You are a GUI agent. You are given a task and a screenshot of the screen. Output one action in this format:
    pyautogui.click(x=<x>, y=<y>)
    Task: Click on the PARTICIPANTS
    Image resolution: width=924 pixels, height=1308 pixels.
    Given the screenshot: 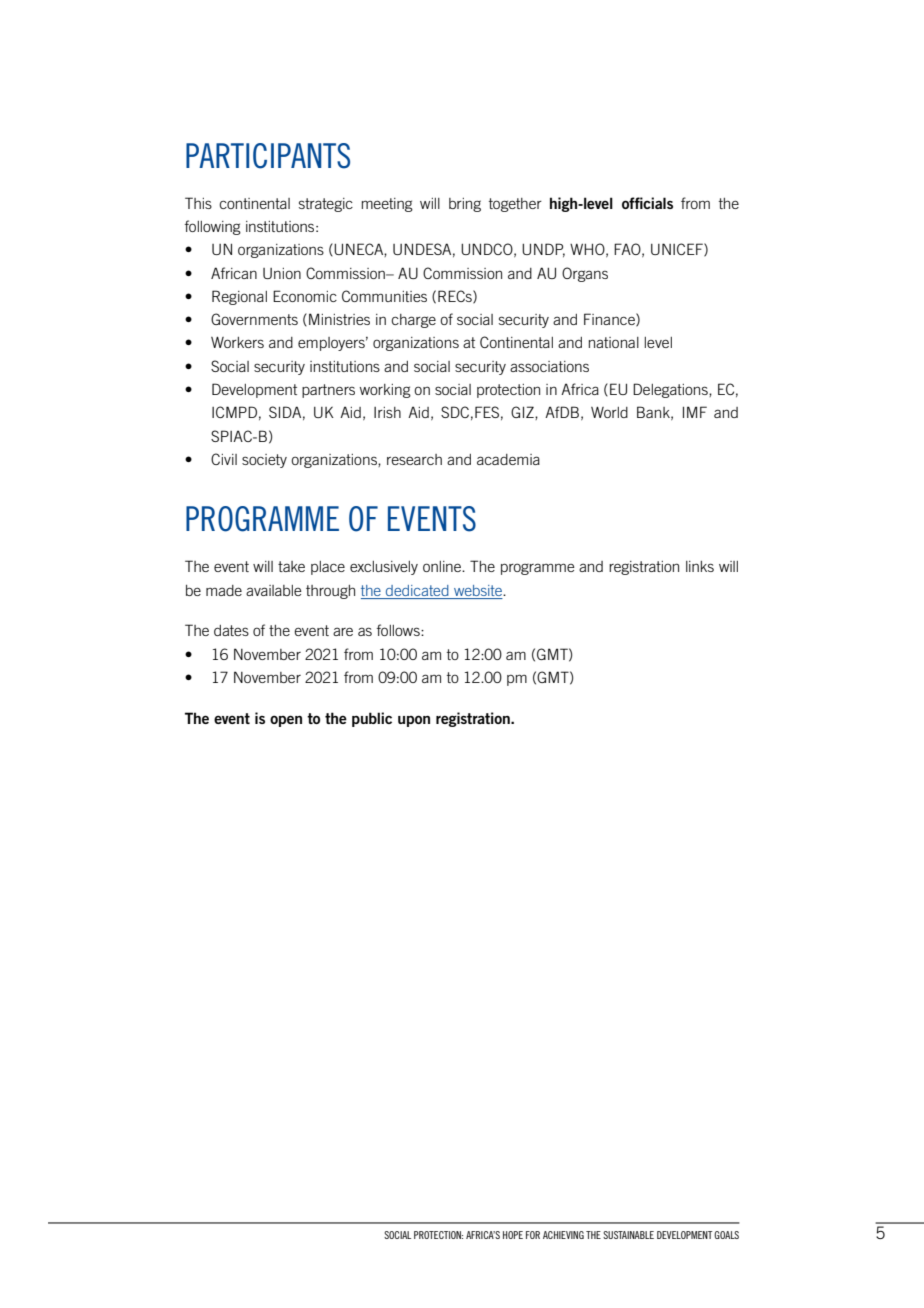 What is the action you would take?
    pyautogui.click(x=268, y=156)
